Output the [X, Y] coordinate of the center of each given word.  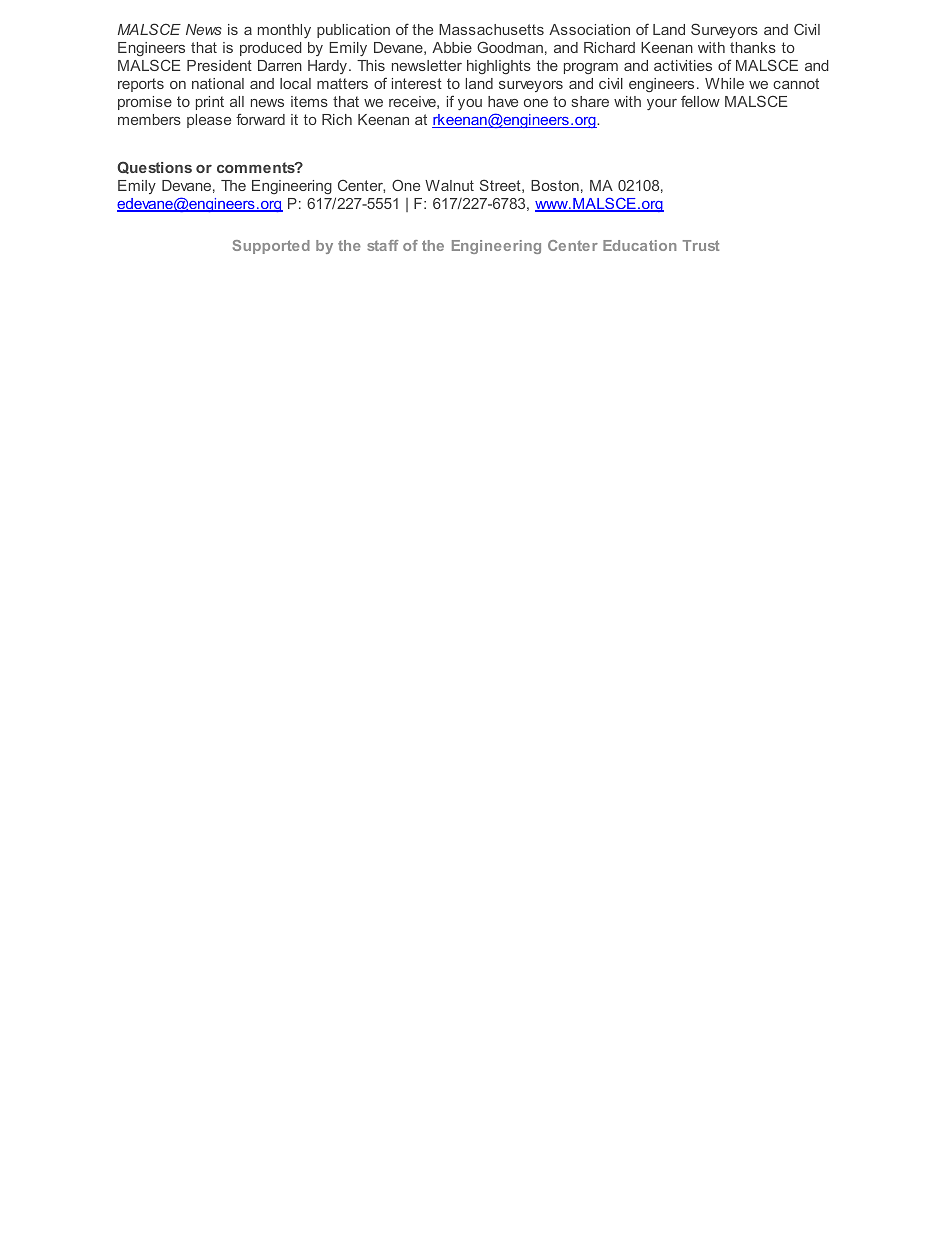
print [210, 103]
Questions [154, 167]
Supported [271, 247]
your [662, 104]
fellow [700, 101]
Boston [555, 185]
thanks [753, 47]
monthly [284, 31]
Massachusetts [491, 29]
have [503, 101]
